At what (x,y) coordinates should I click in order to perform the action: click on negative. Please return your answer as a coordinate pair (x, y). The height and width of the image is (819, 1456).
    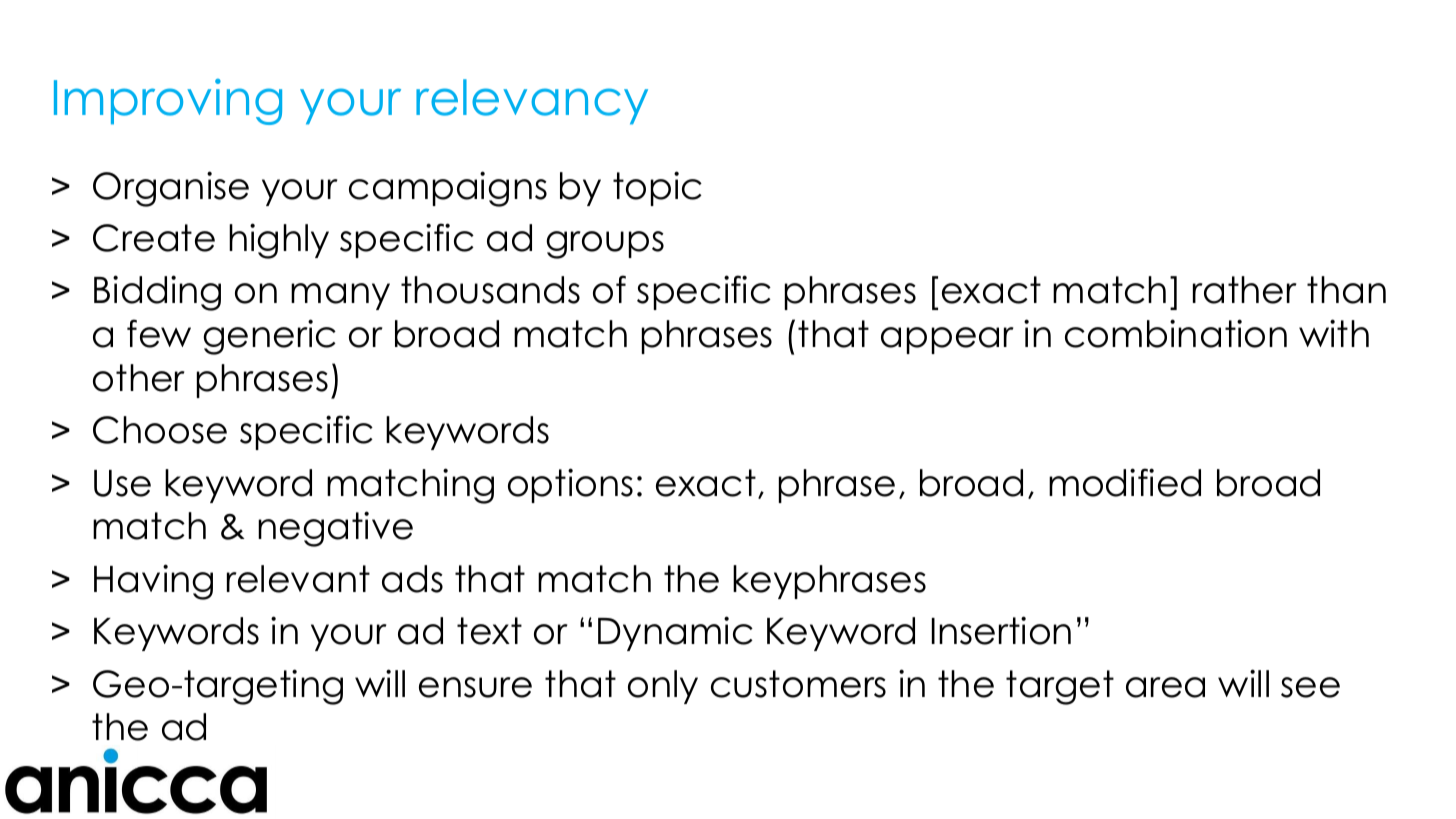
    Looking at the image, I should click on (335, 529).
